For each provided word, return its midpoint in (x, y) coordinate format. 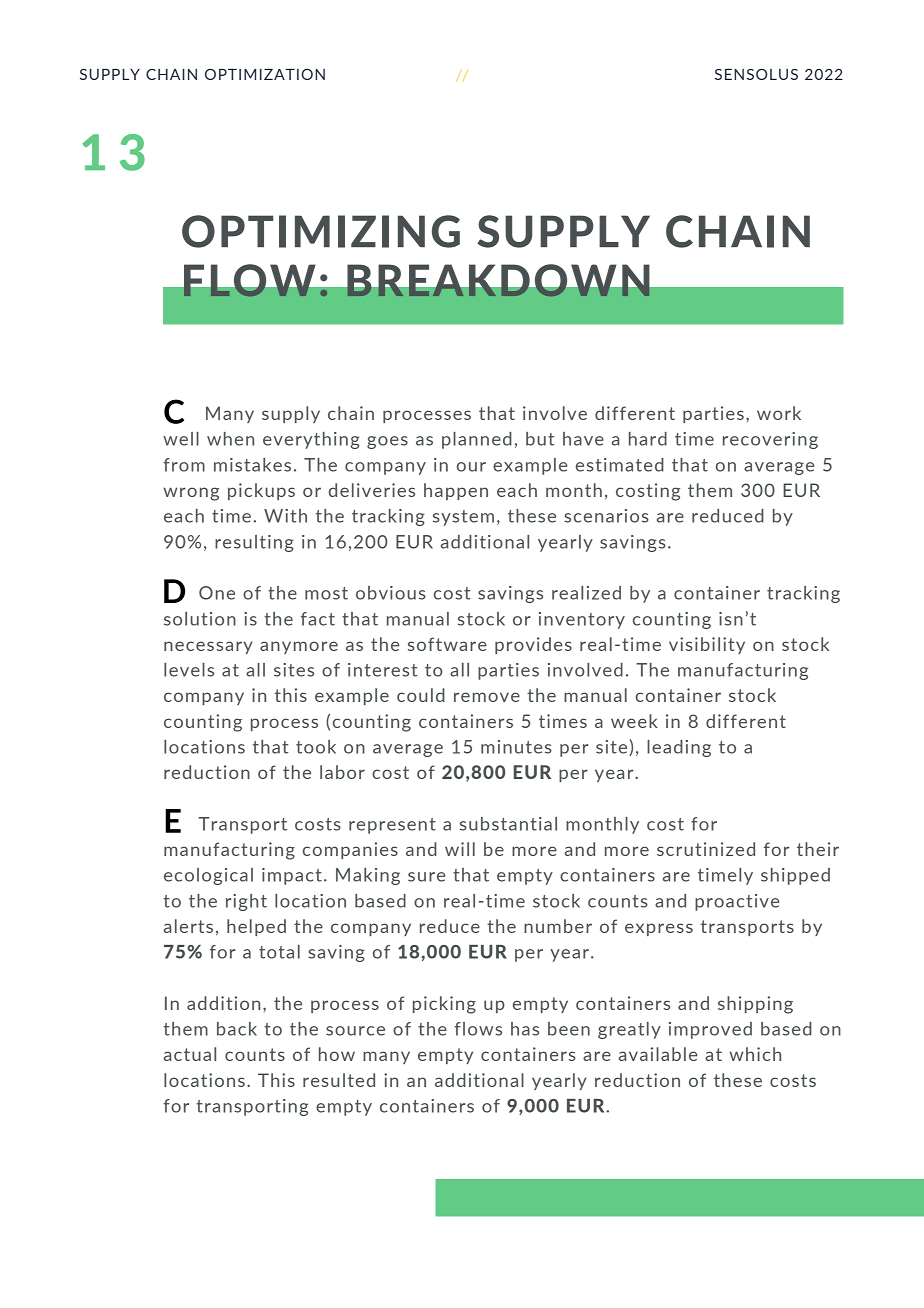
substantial (508, 824)
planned (477, 440)
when (230, 439)
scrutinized (706, 849)
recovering (770, 440)
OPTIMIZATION (265, 74)
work (779, 413)
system (463, 518)
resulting (254, 543)
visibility (707, 645)
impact (292, 876)
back (237, 1029)
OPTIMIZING (321, 231)
